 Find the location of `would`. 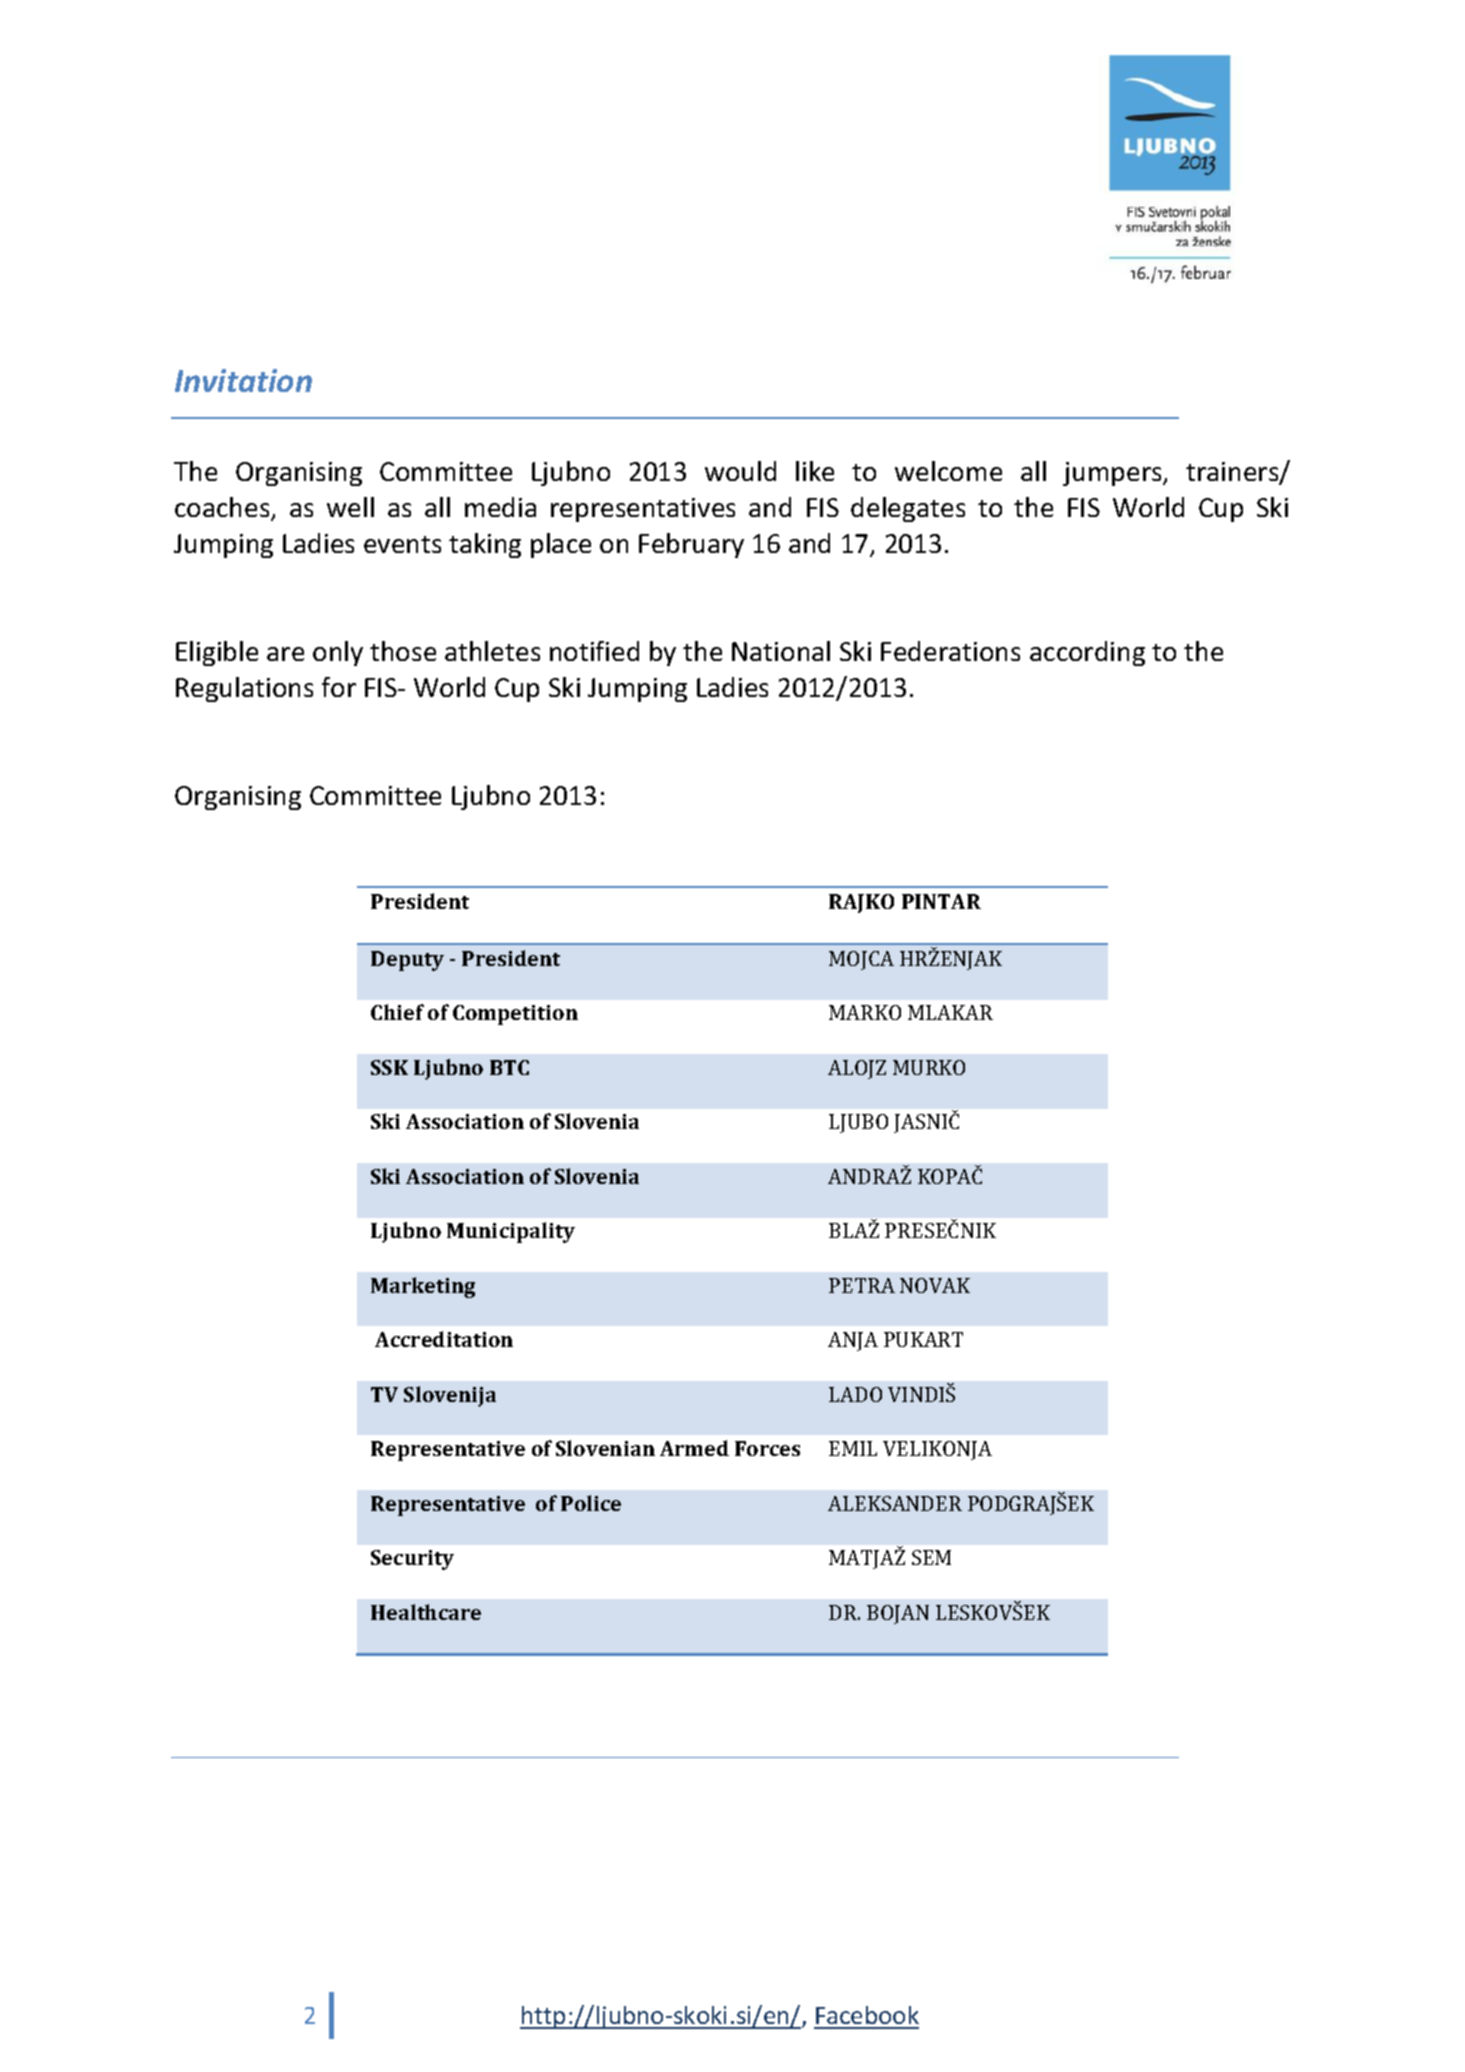

would is located at coordinates (740, 471).
